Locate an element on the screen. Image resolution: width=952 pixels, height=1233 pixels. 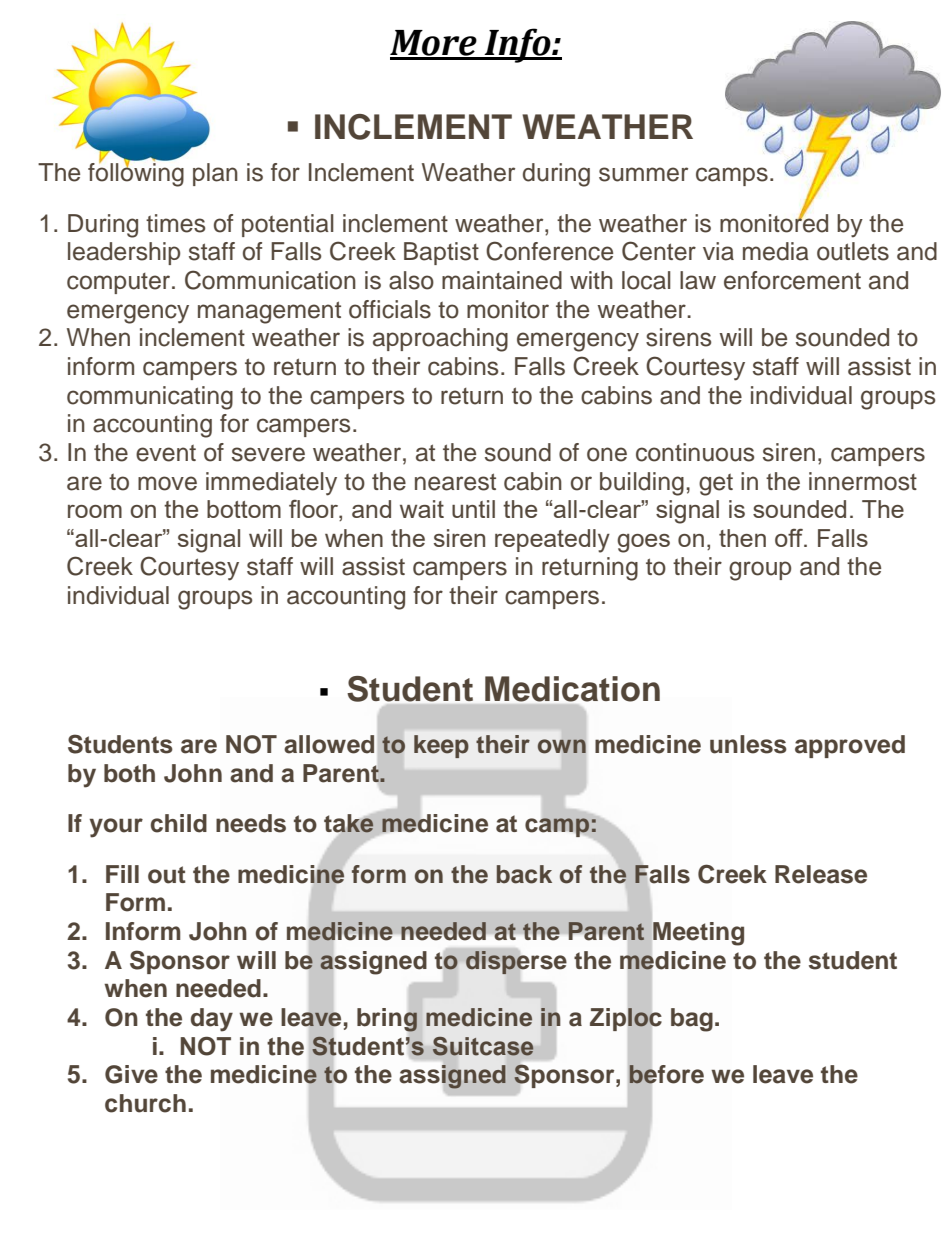
then is located at coordinates (742, 538).
